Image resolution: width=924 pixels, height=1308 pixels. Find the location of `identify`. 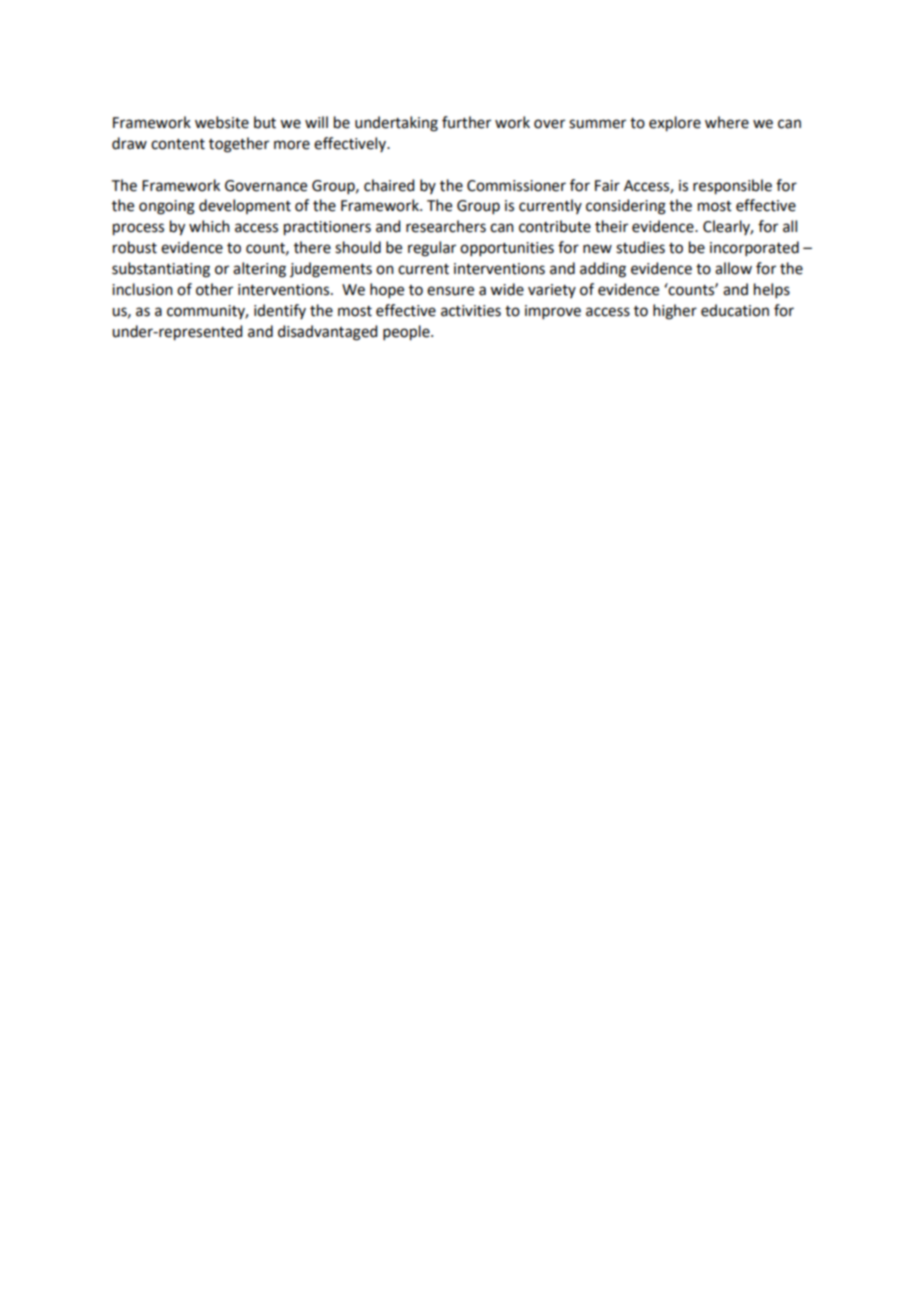

identify is located at coordinates (280, 311).
